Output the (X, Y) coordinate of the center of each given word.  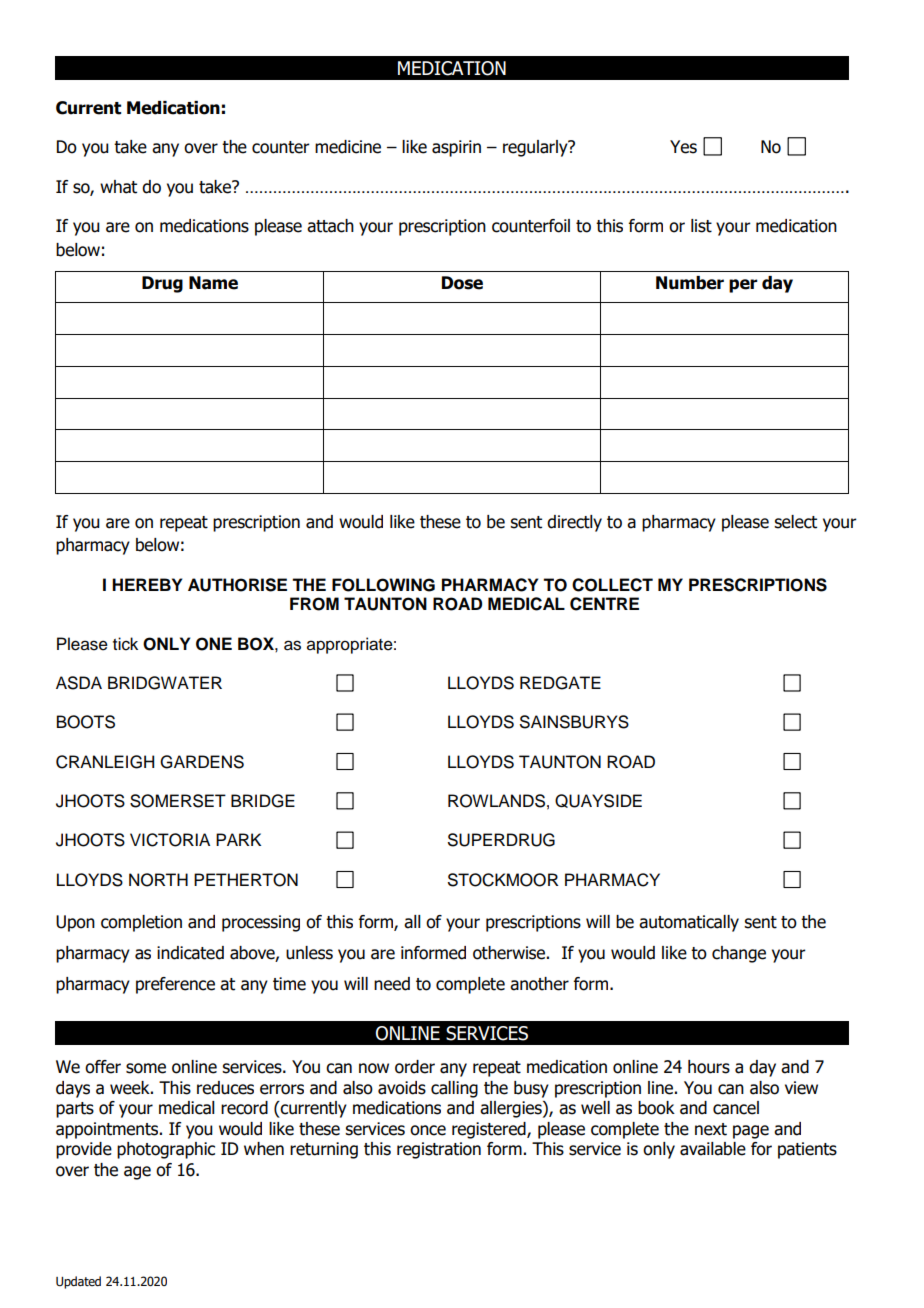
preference (175, 985)
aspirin (456, 148)
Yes (683, 147)
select (795, 522)
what (118, 187)
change (739, 954)
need (392, 984)
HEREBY (147, 584)
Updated (78, 1282)
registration (439, 1150)
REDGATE (560, 683)
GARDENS (202, 762)
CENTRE (604, 604)
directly (574, 523)
